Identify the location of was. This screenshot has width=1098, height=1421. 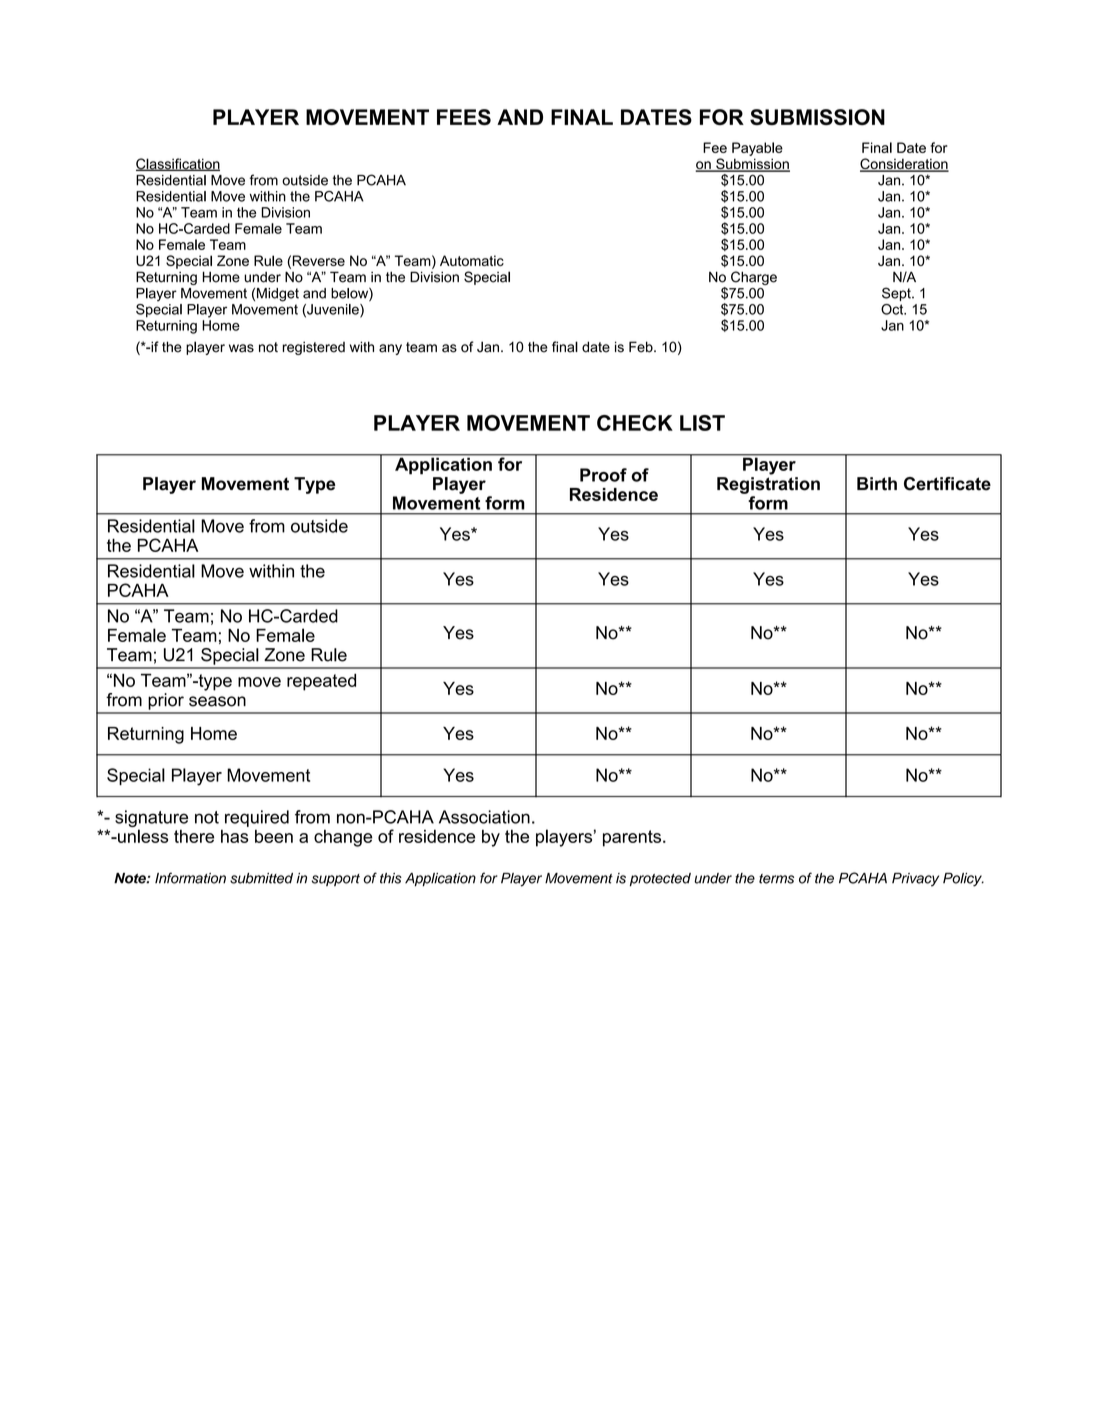
(241, 348).
